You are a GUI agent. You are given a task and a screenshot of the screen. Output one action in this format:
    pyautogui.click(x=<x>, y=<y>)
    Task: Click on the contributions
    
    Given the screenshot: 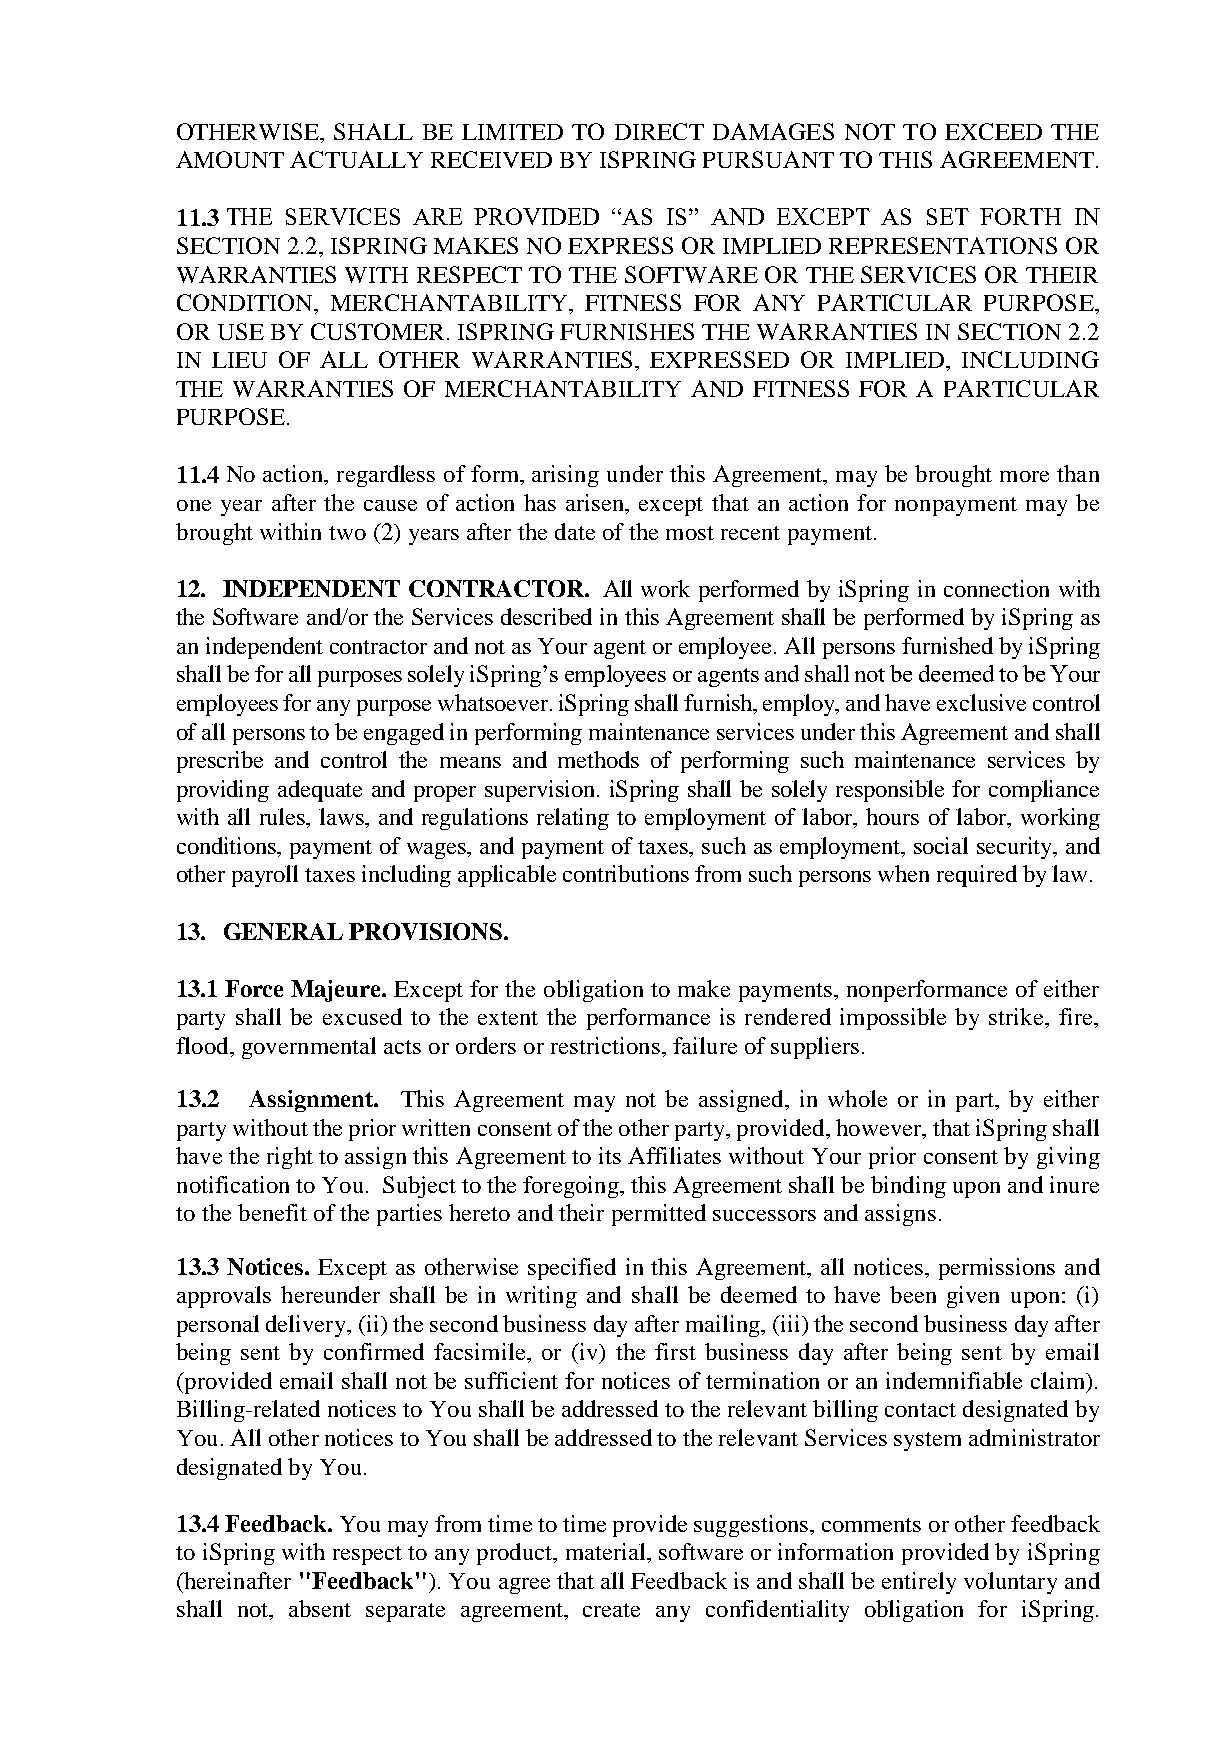 What is the action you would take?
    pyautogui.click(x=626, y=873)
